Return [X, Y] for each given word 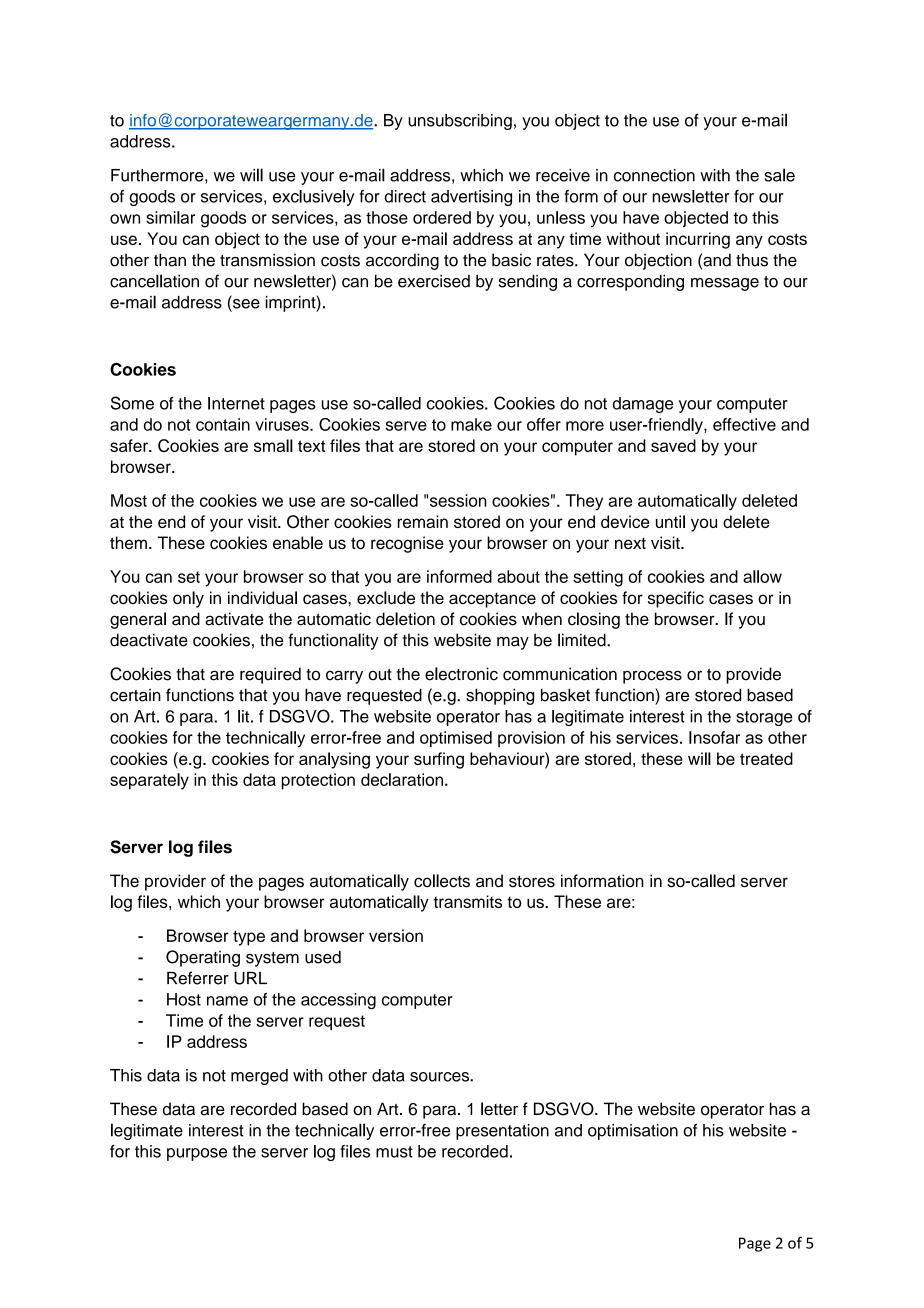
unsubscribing [460, 122]
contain [223, 424]
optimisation [633, 1132]
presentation [502, 1132]
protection [318, 781]
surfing [439, 760]
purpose [197, 1154]
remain [423, 521]
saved [673, 445]
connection [654, 175]
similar [170, 217]
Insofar [714, 737]
